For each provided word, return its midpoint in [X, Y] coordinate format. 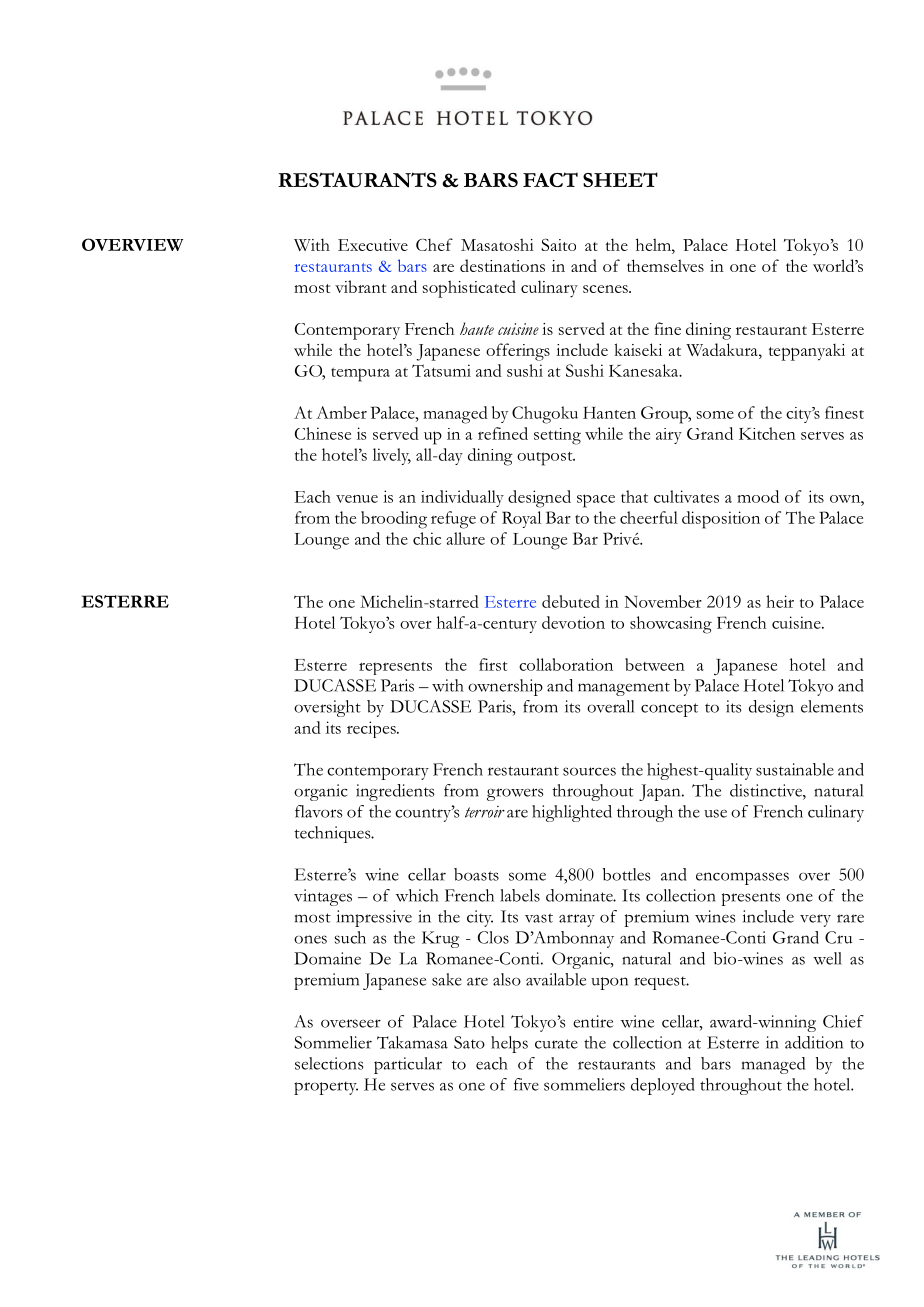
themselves [665, 265]
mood [758, 496]
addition [814, 1042]
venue [357, 499]
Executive [373, 245]
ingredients [395, 792]
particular [408, 1065]
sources [589, 771]
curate [556, 1044]
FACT [550, 179]
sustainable [795, 769]
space [596, 501]
